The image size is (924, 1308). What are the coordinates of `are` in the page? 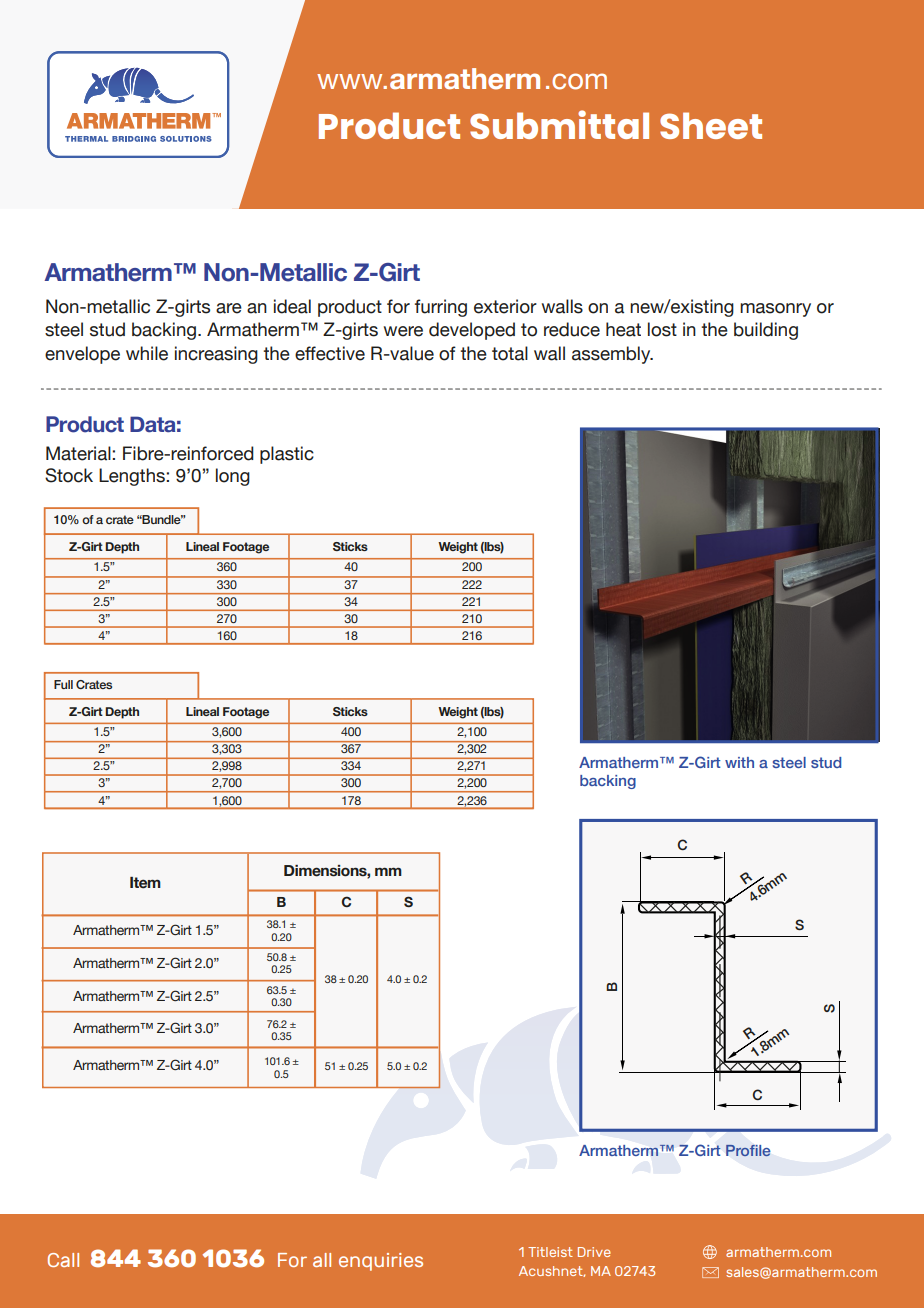 It's located at (229, 308).
